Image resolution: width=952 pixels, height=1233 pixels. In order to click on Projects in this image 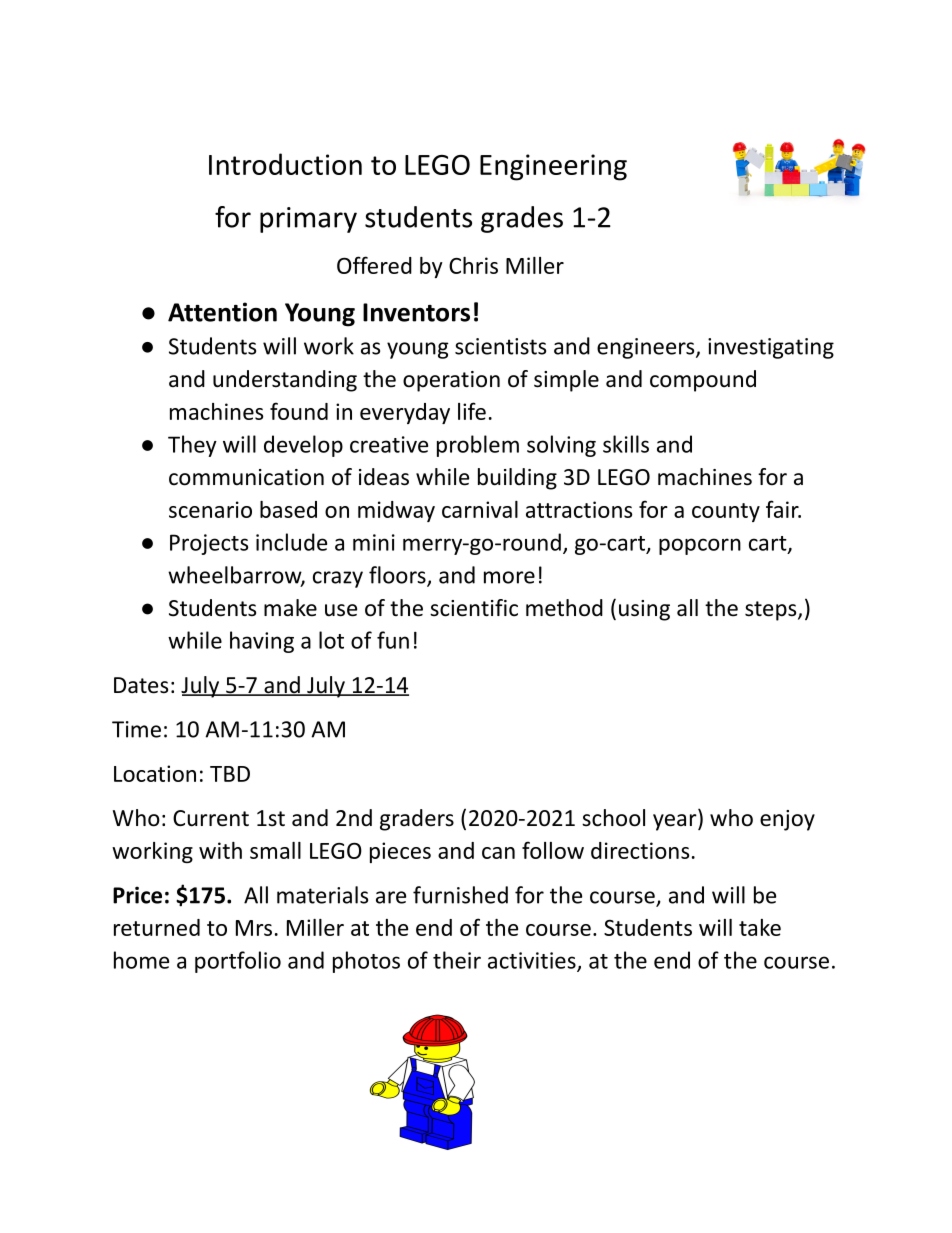, I will do `click(209, 544)`.
